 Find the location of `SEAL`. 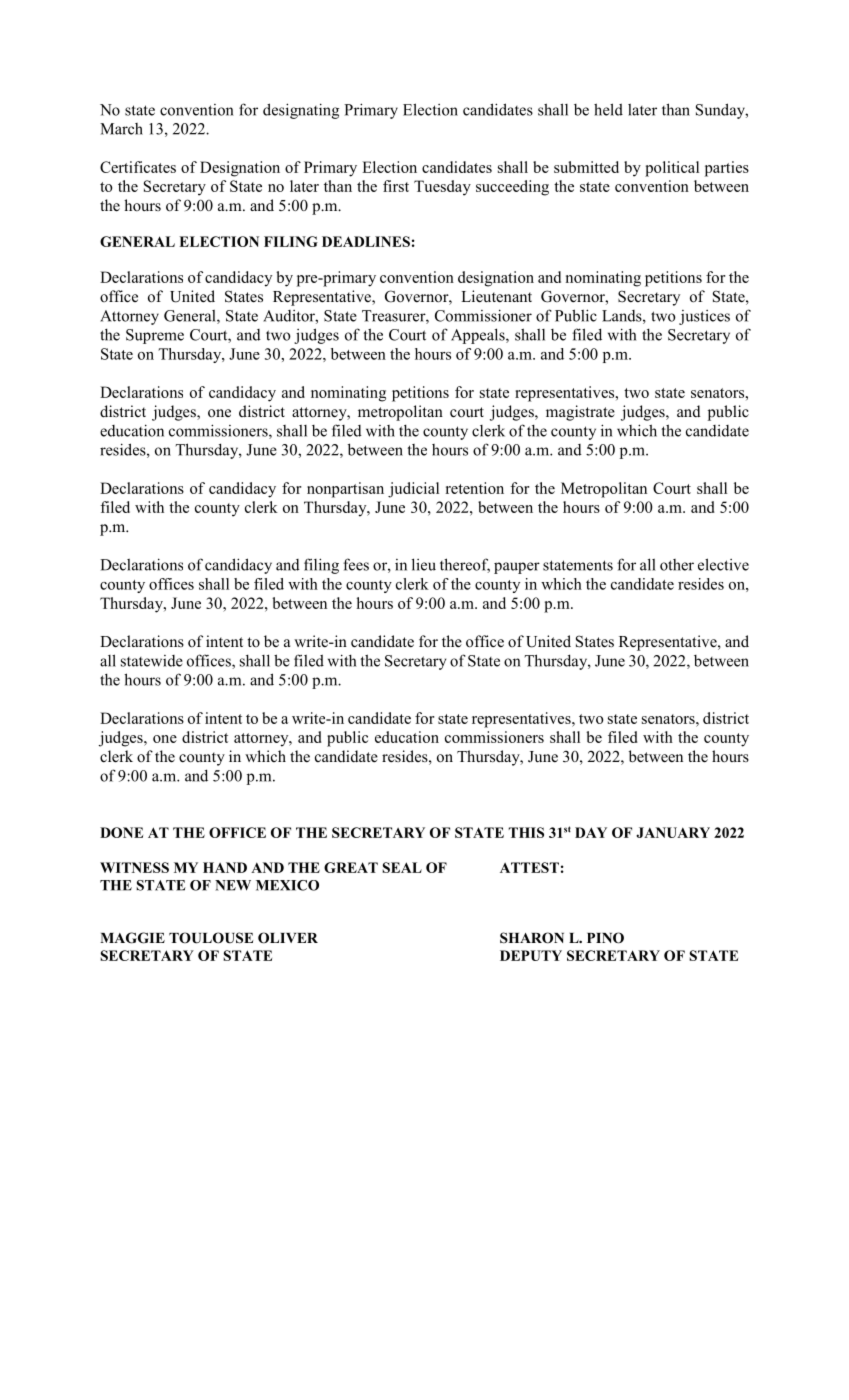

SEAL is located at coordinates (402, 867).
